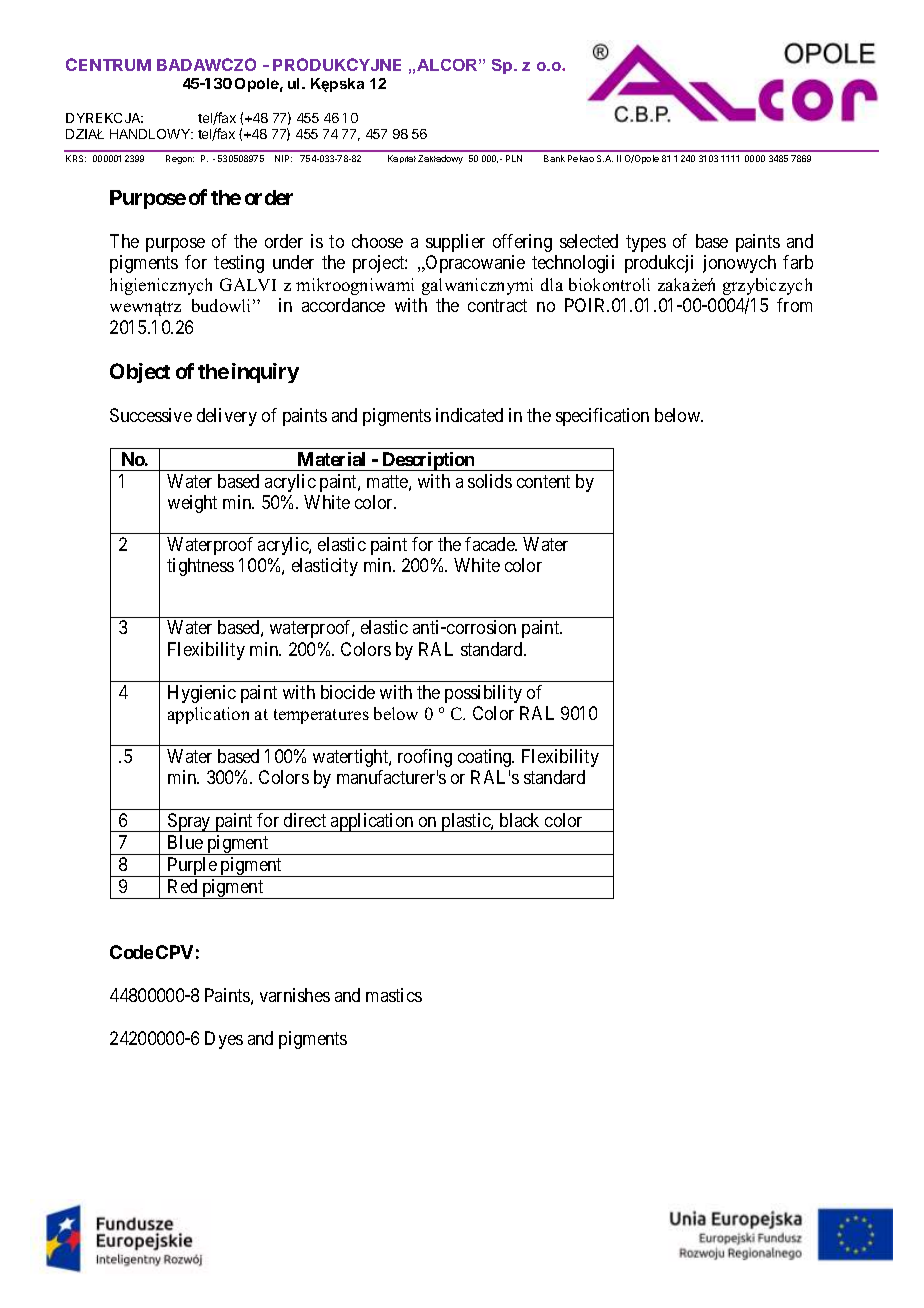 The height and width of the page is (1308, 924). What do you see at coordinates (108, 64) in the page?
I see `CENTRUM` at bounding box center [108, 64].
